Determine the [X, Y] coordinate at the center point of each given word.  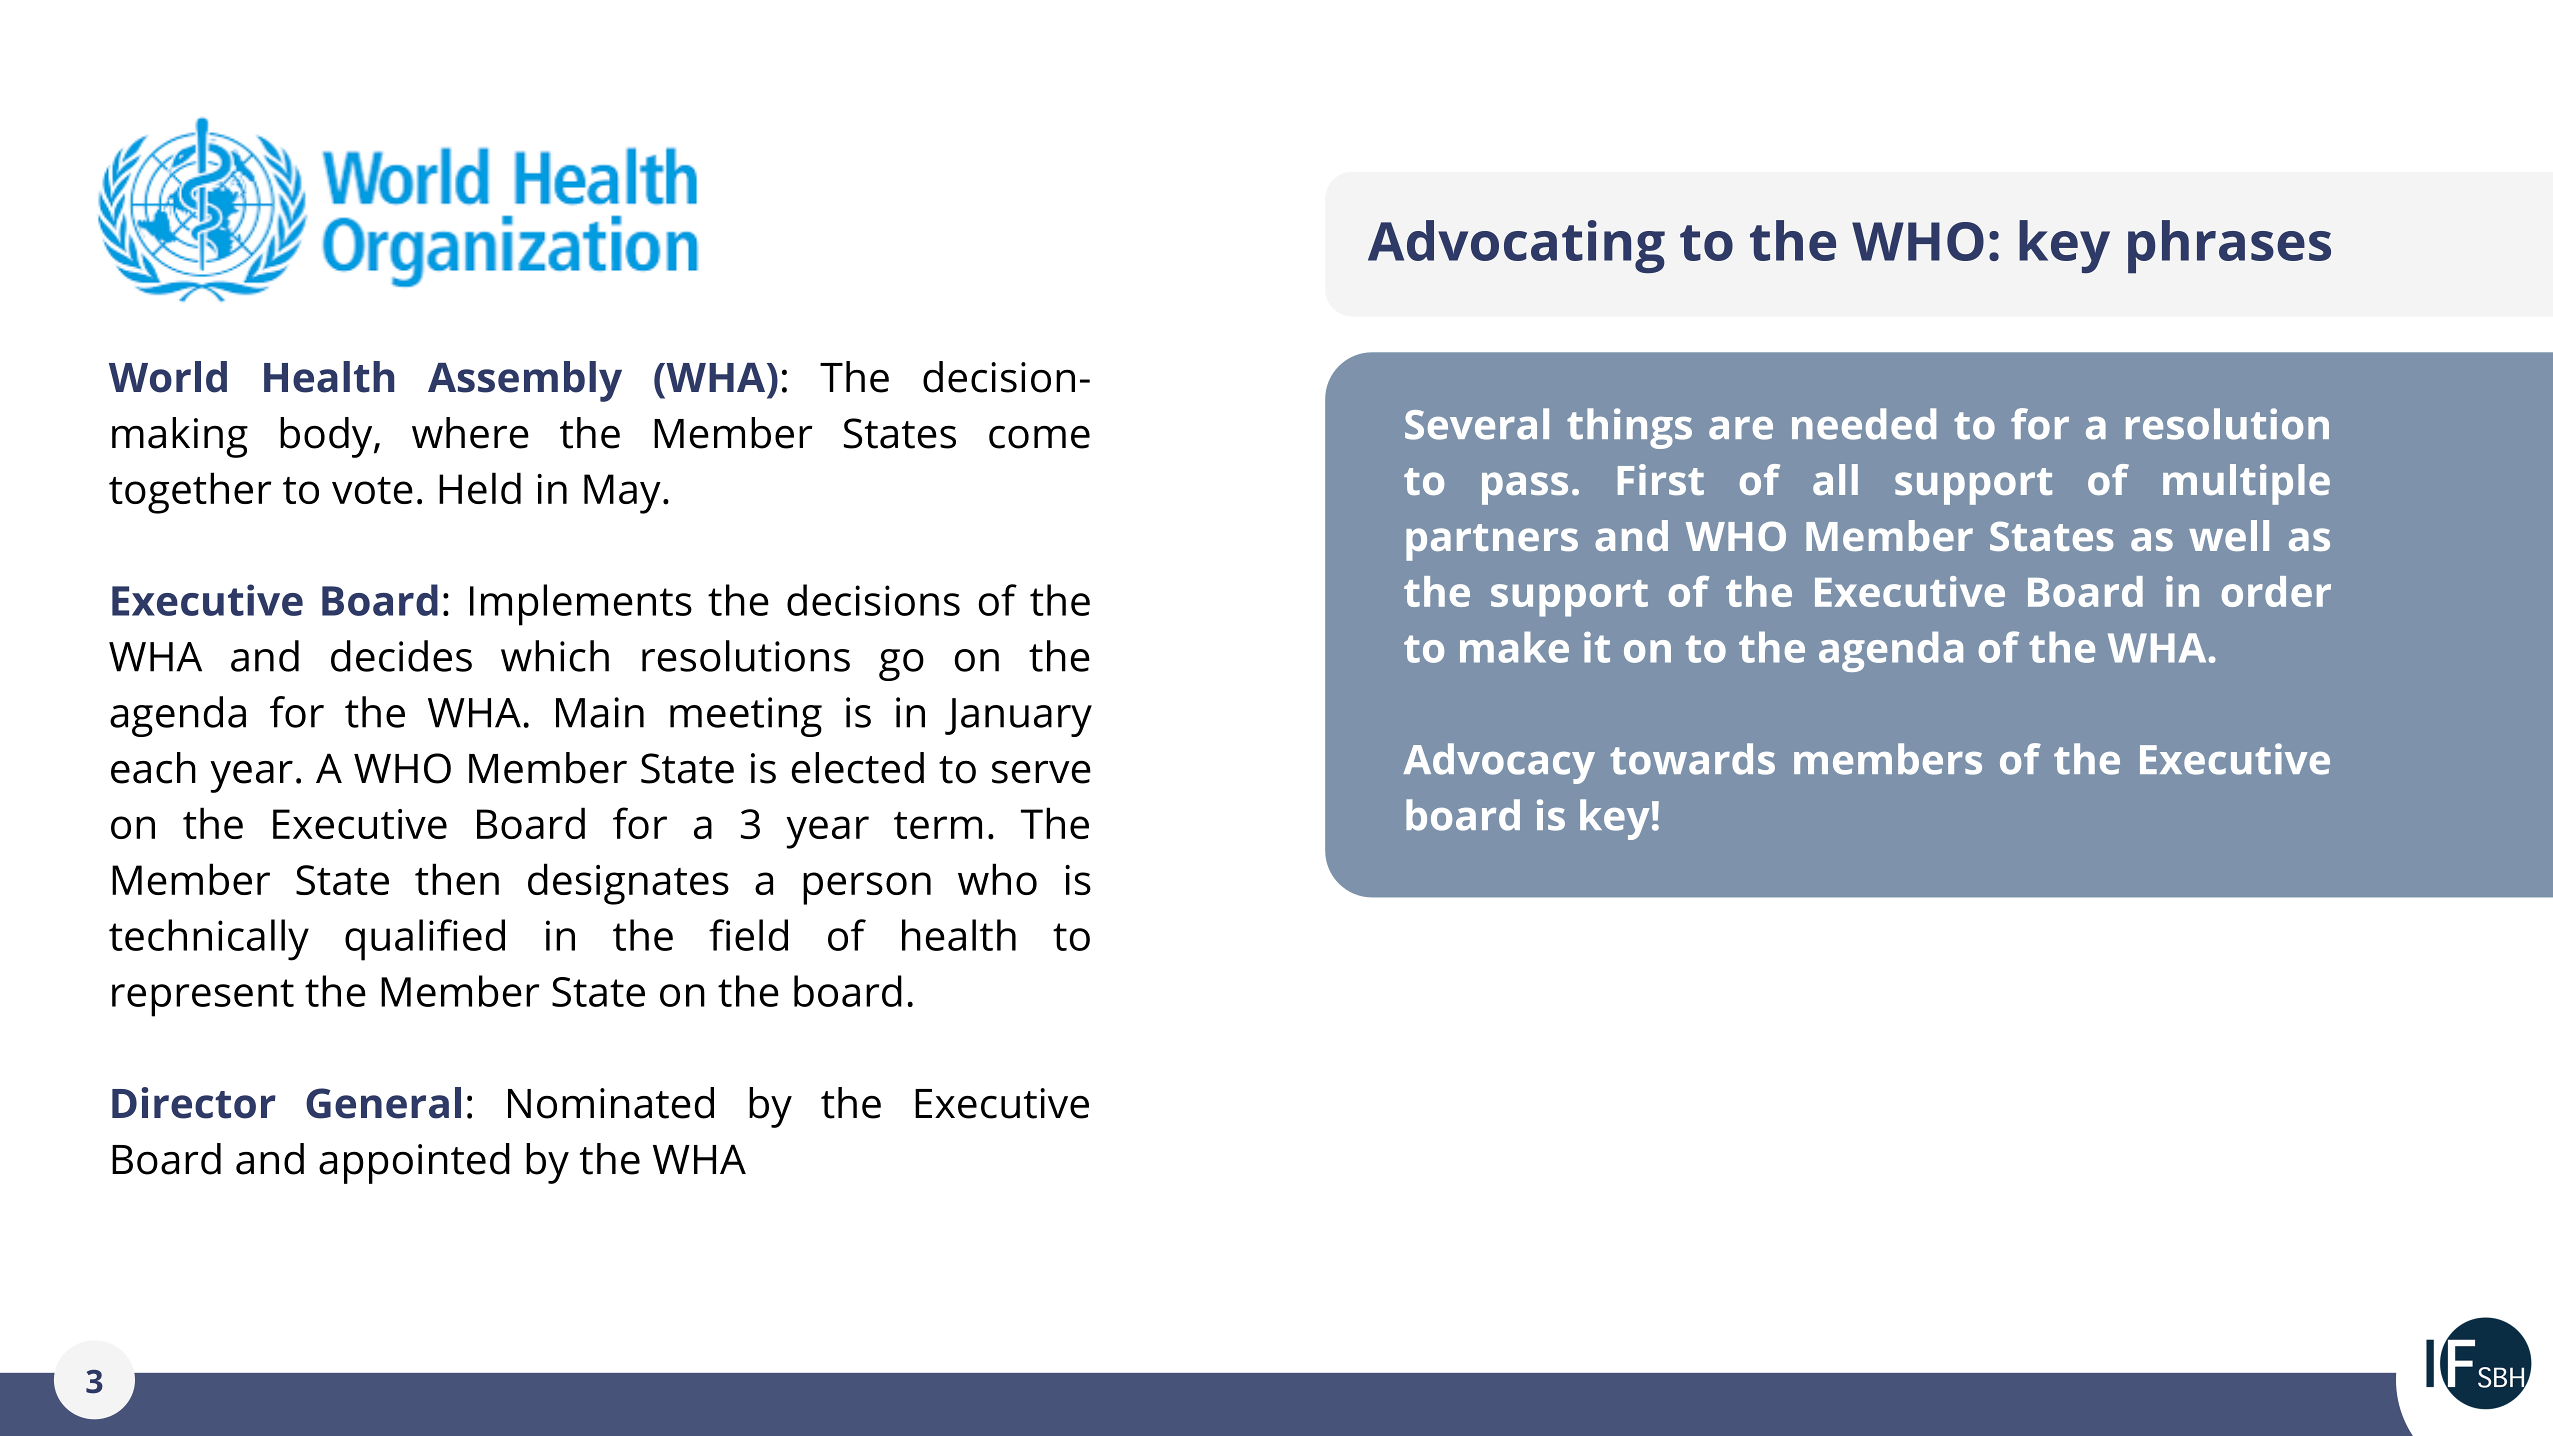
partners [1492, 542]
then [457, 879]
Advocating [1516, 246]
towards [1692, 759]
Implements [581, 605]
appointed [414, 1163]
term [938, 825]
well [2229, 535]
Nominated [611, 1103]
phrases [2229, 247]
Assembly [525, 381]
